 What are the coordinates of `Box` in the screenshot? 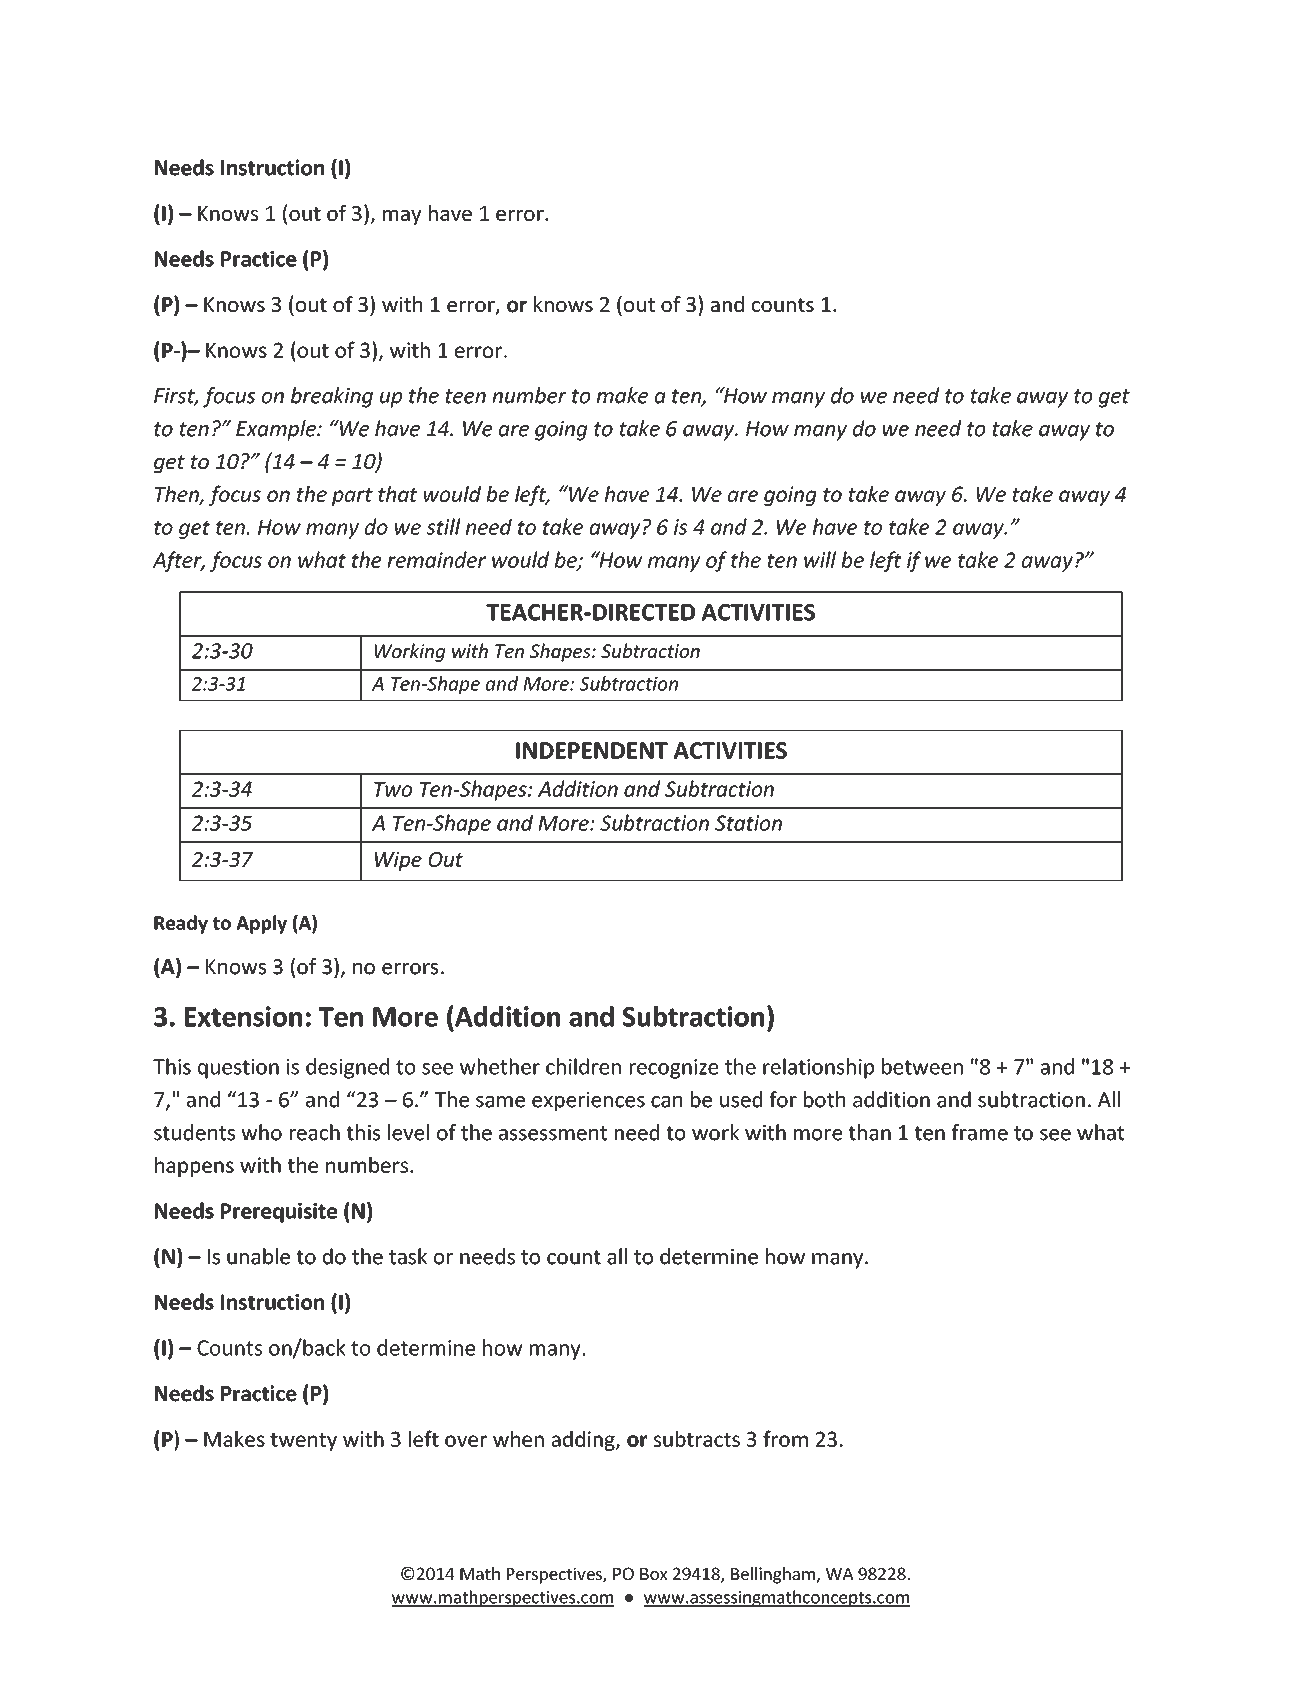 It's located at (654, 1574).
